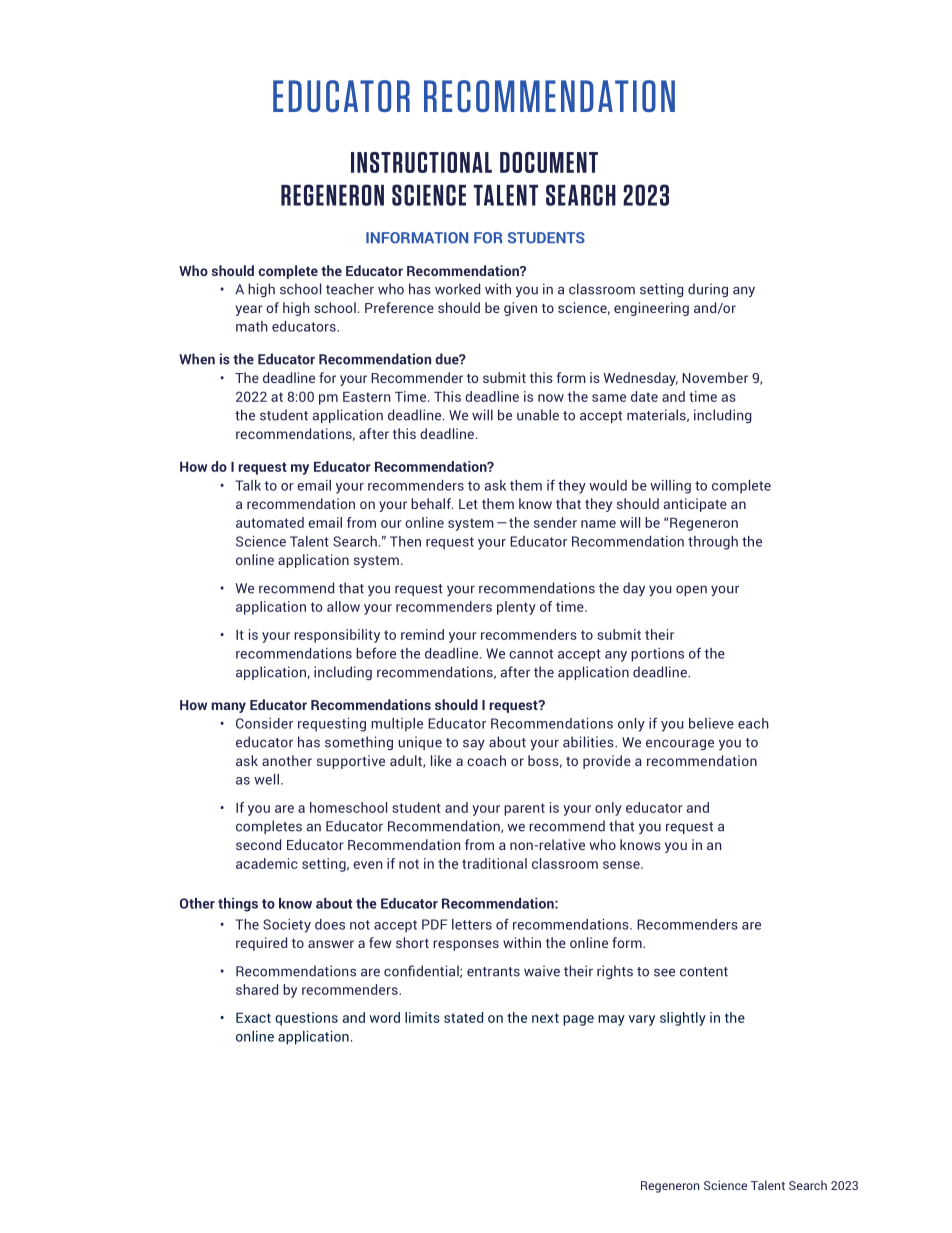 This screenshot has height=1233, width=952. I want to click on automated, so click(270, 522).
